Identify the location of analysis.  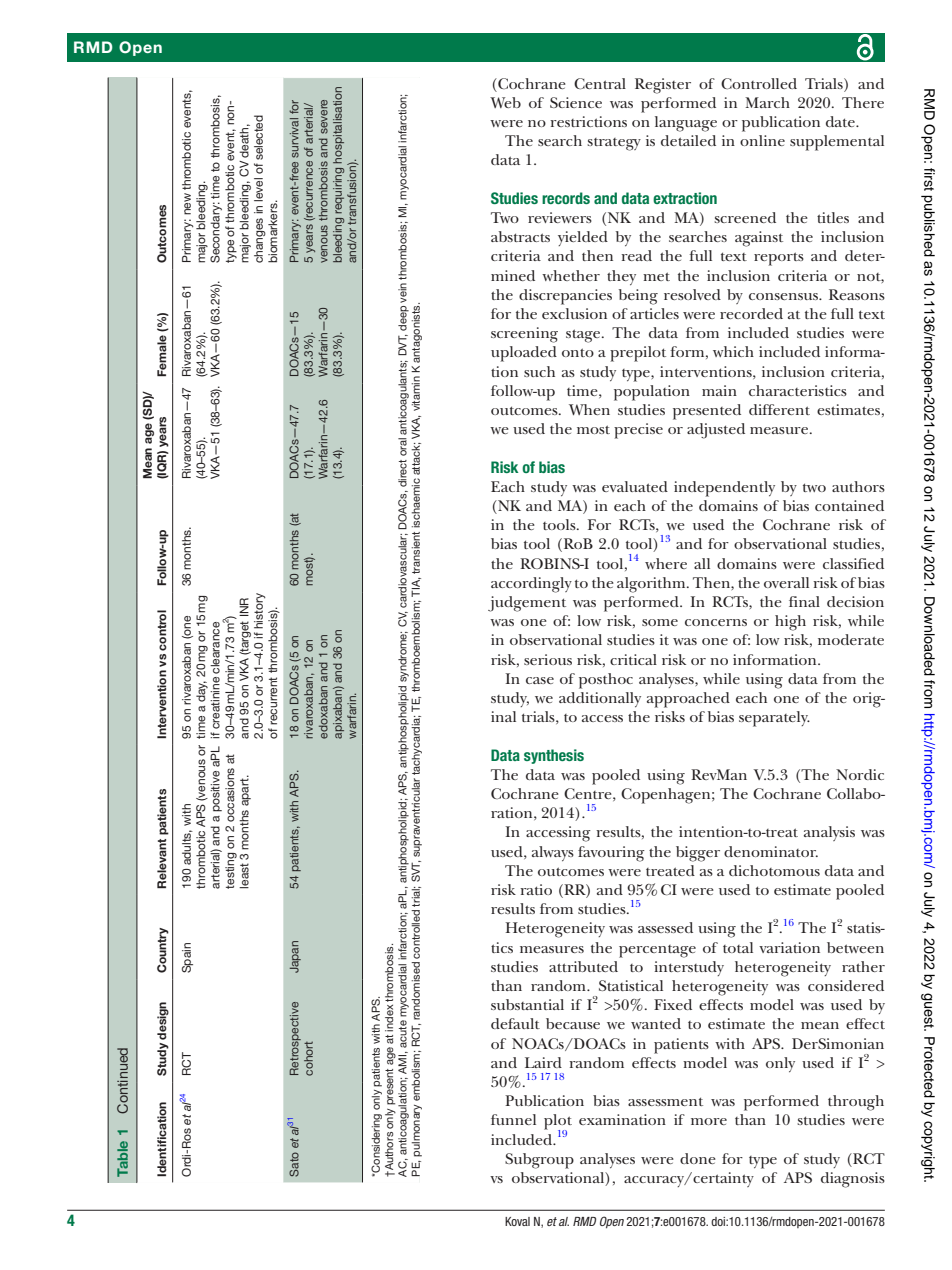
(829, 833).
